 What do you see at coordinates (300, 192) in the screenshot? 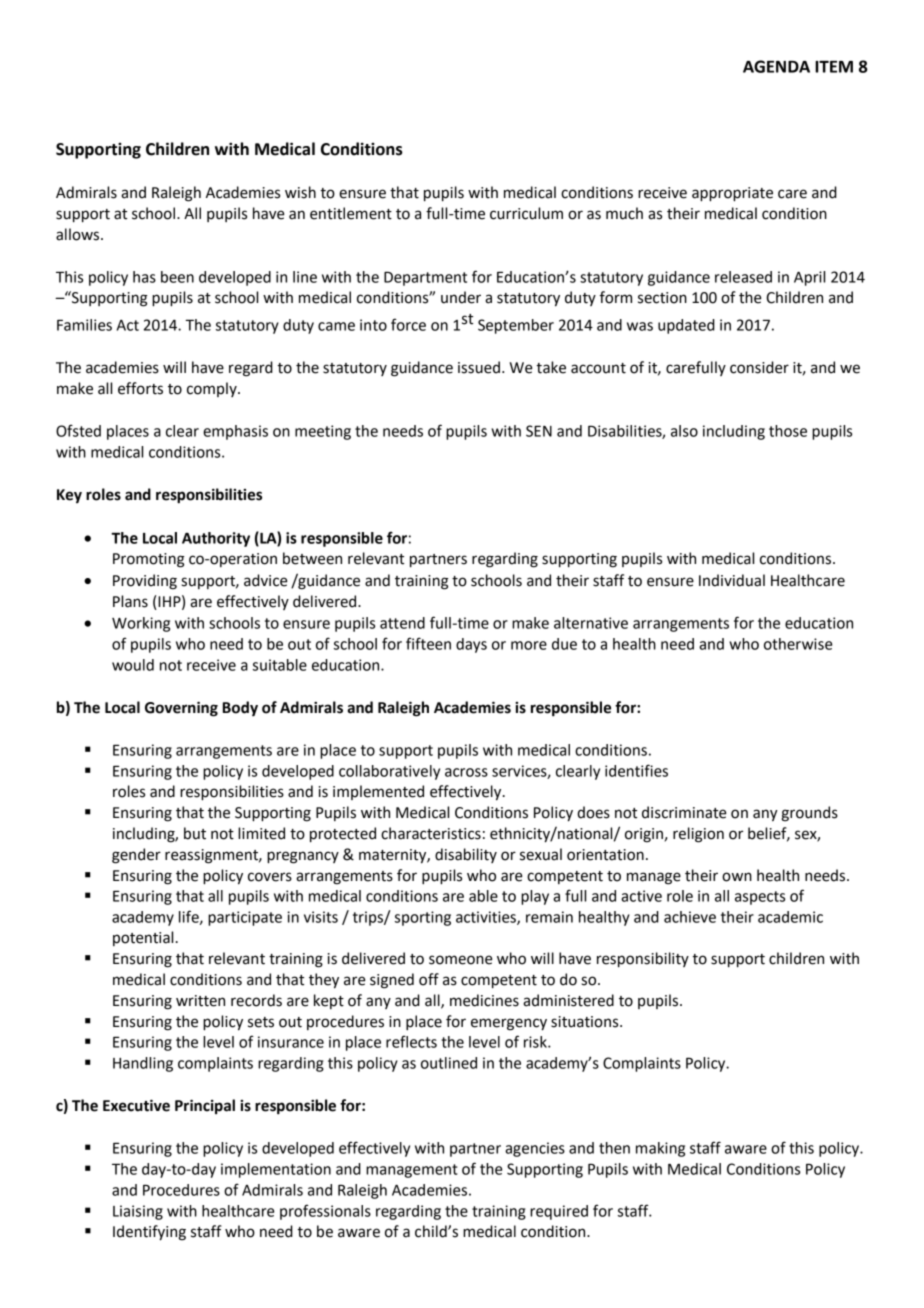
I see `wish` at bounding box center [300, 192].
